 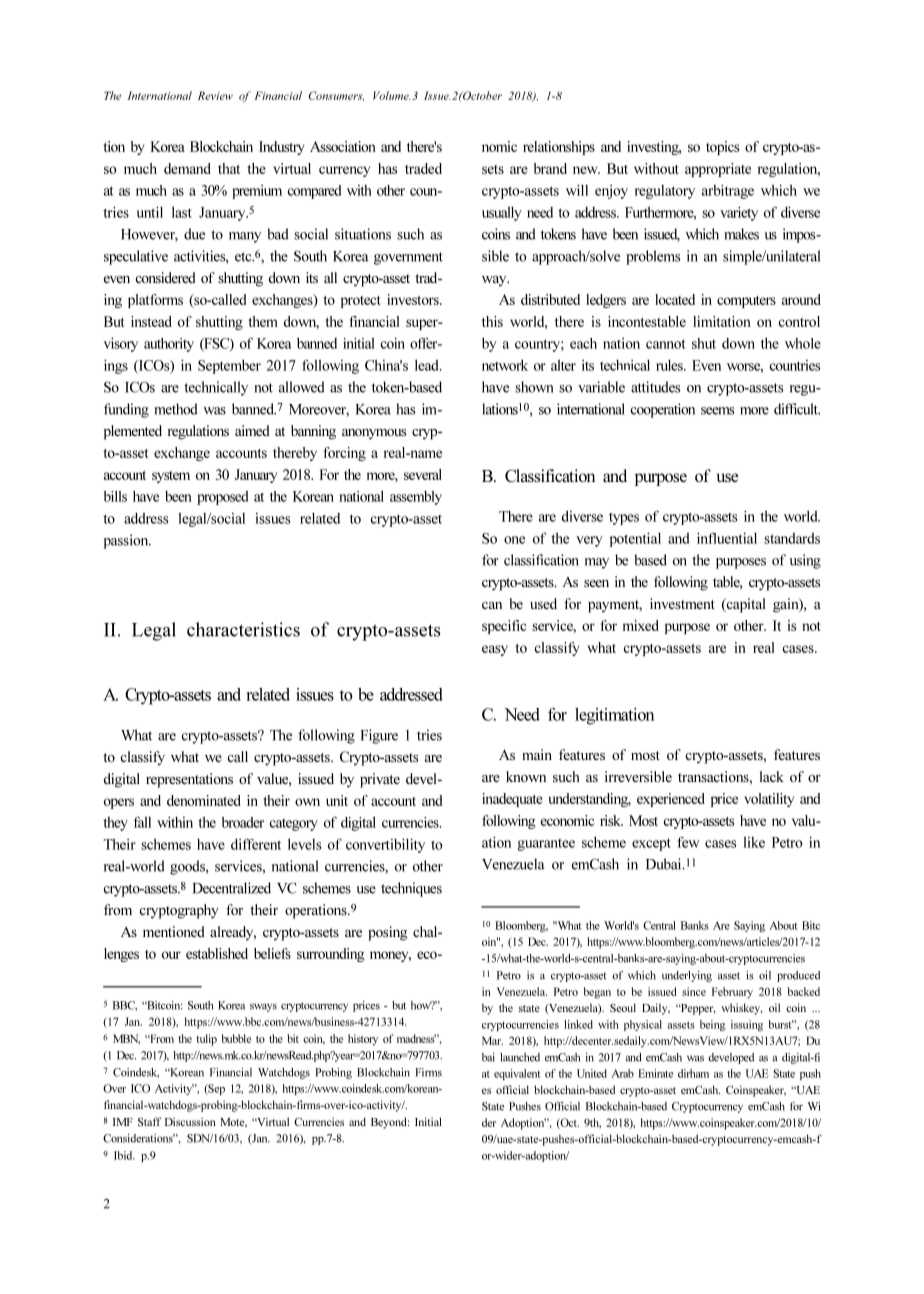 I want to click on techniques, so click(x=411, y=889).
